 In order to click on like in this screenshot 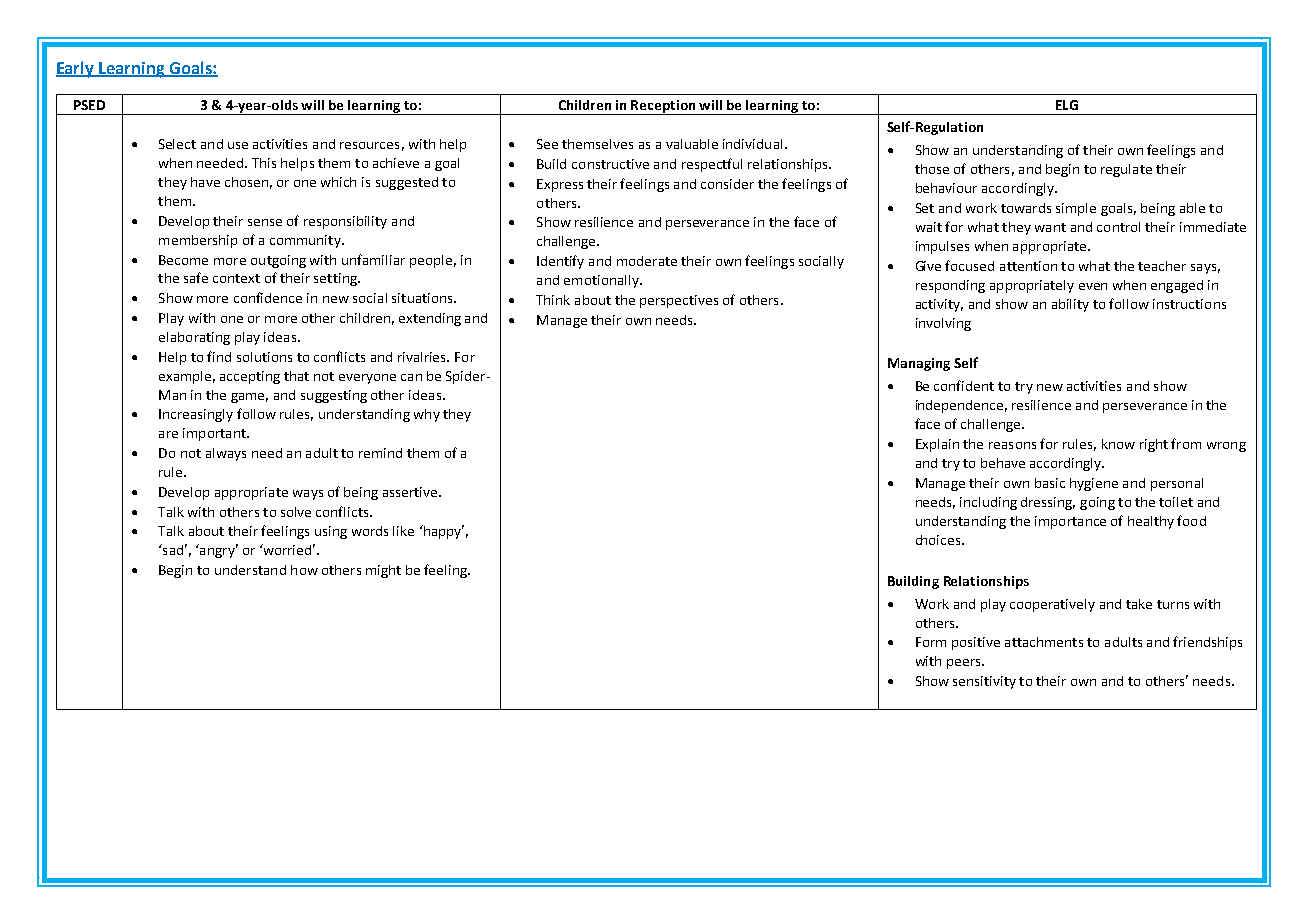, I will do `click(403, 531)`.
